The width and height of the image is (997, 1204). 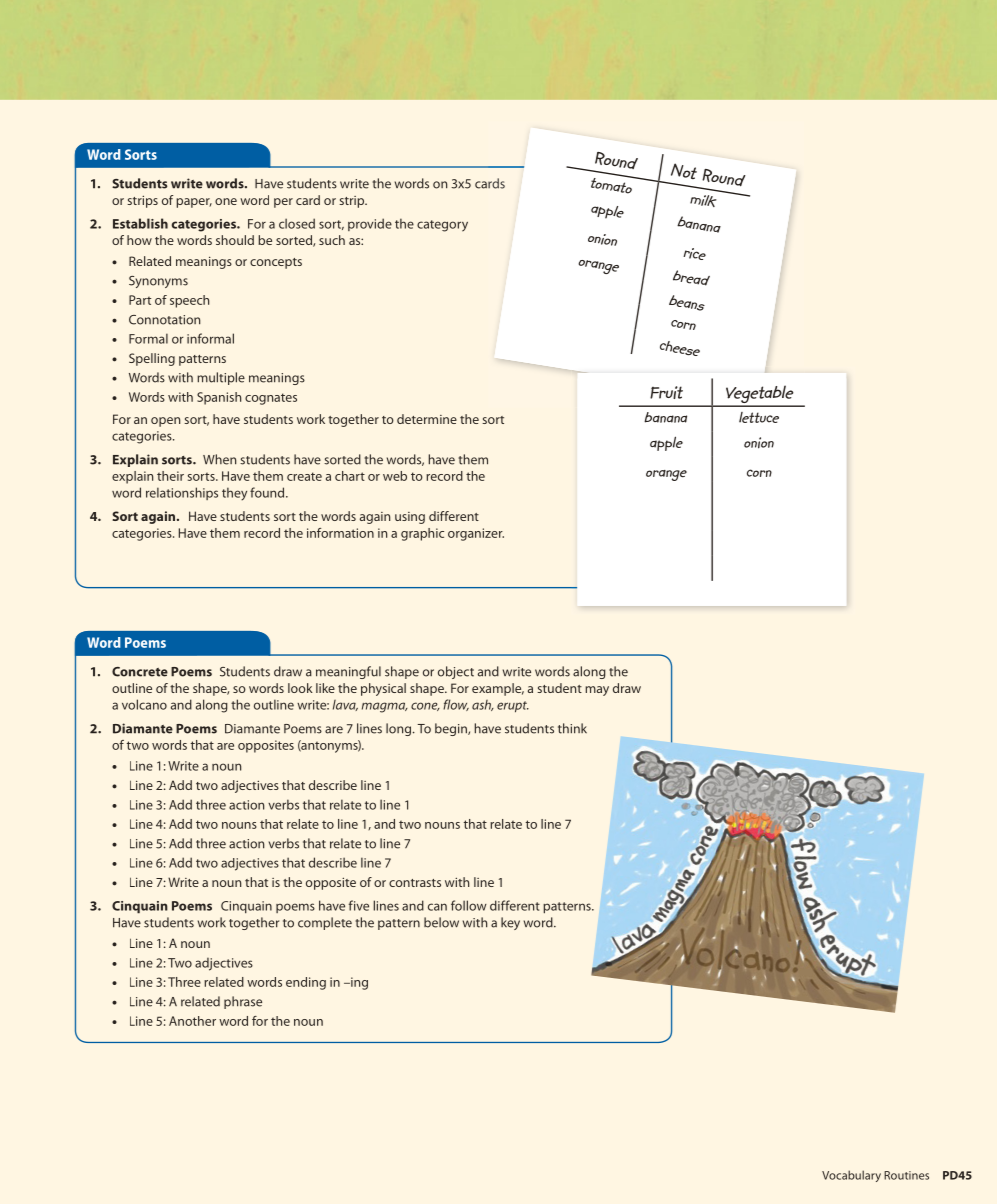 What do you see at coordinates (306, 983) in the image?
I see `ending` at bounding box center [306, 983].
